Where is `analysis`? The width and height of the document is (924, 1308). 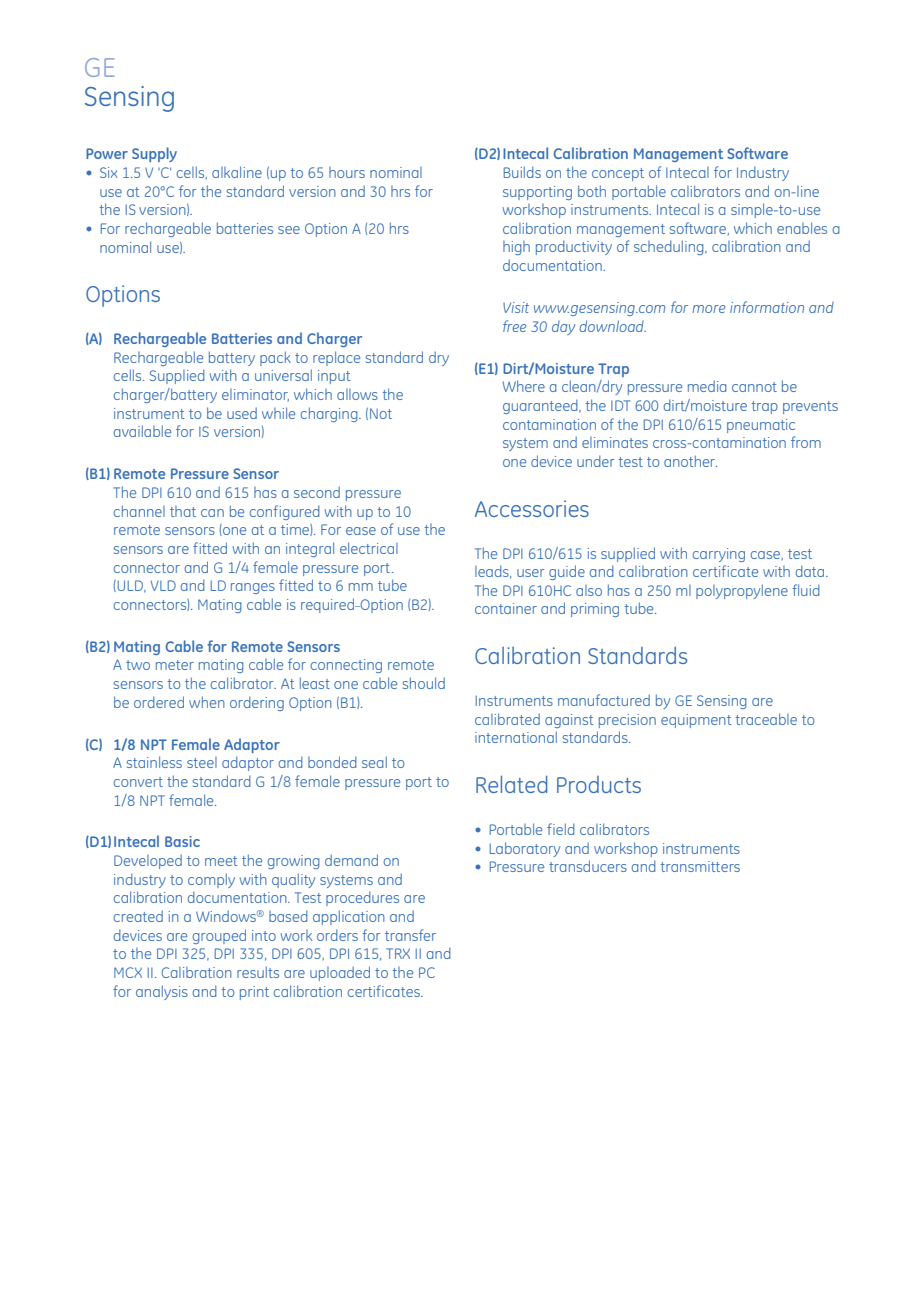 analysis is located at coordinates (162, 992).
